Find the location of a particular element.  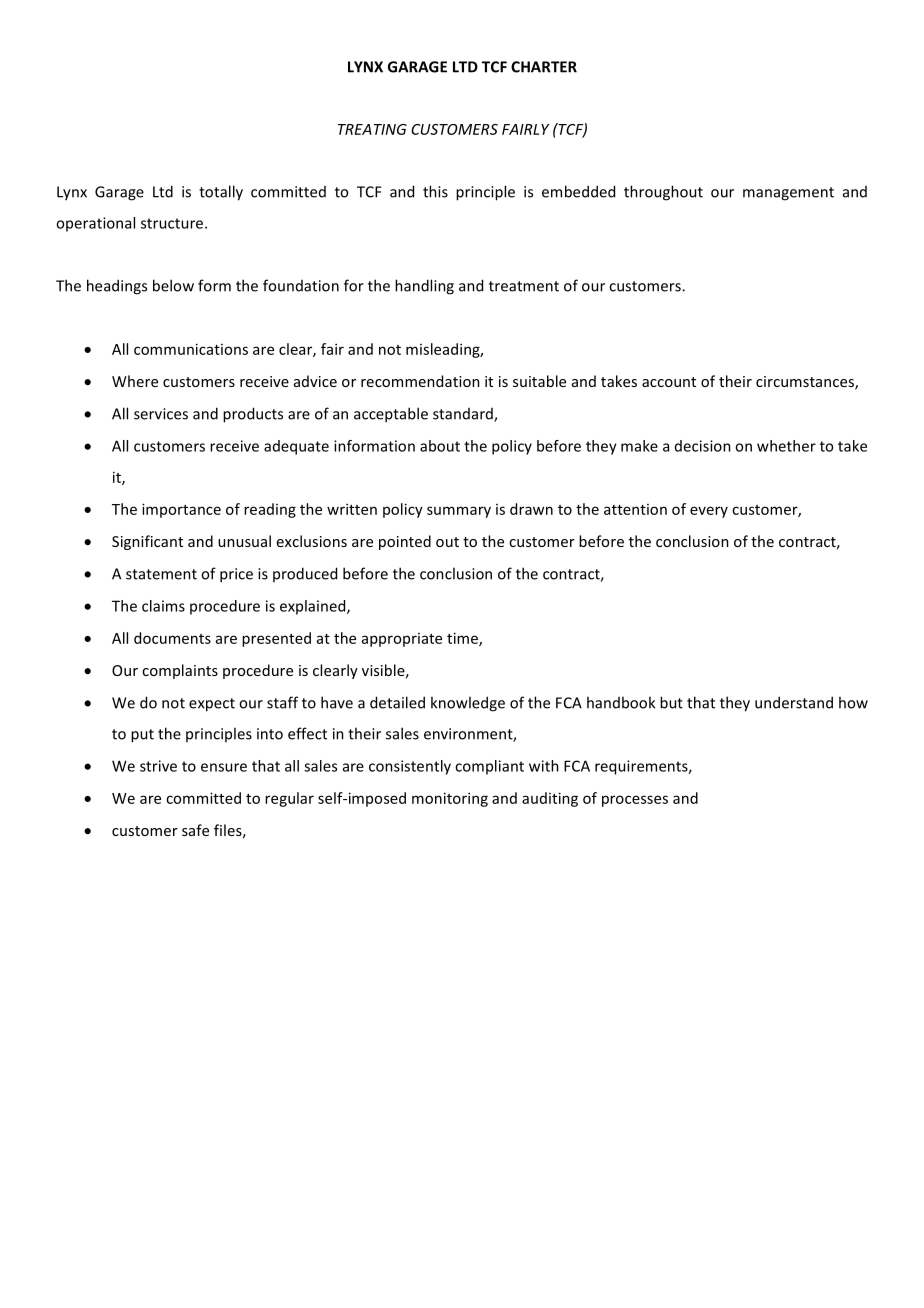

safe is located at coordinates (195, 830).
